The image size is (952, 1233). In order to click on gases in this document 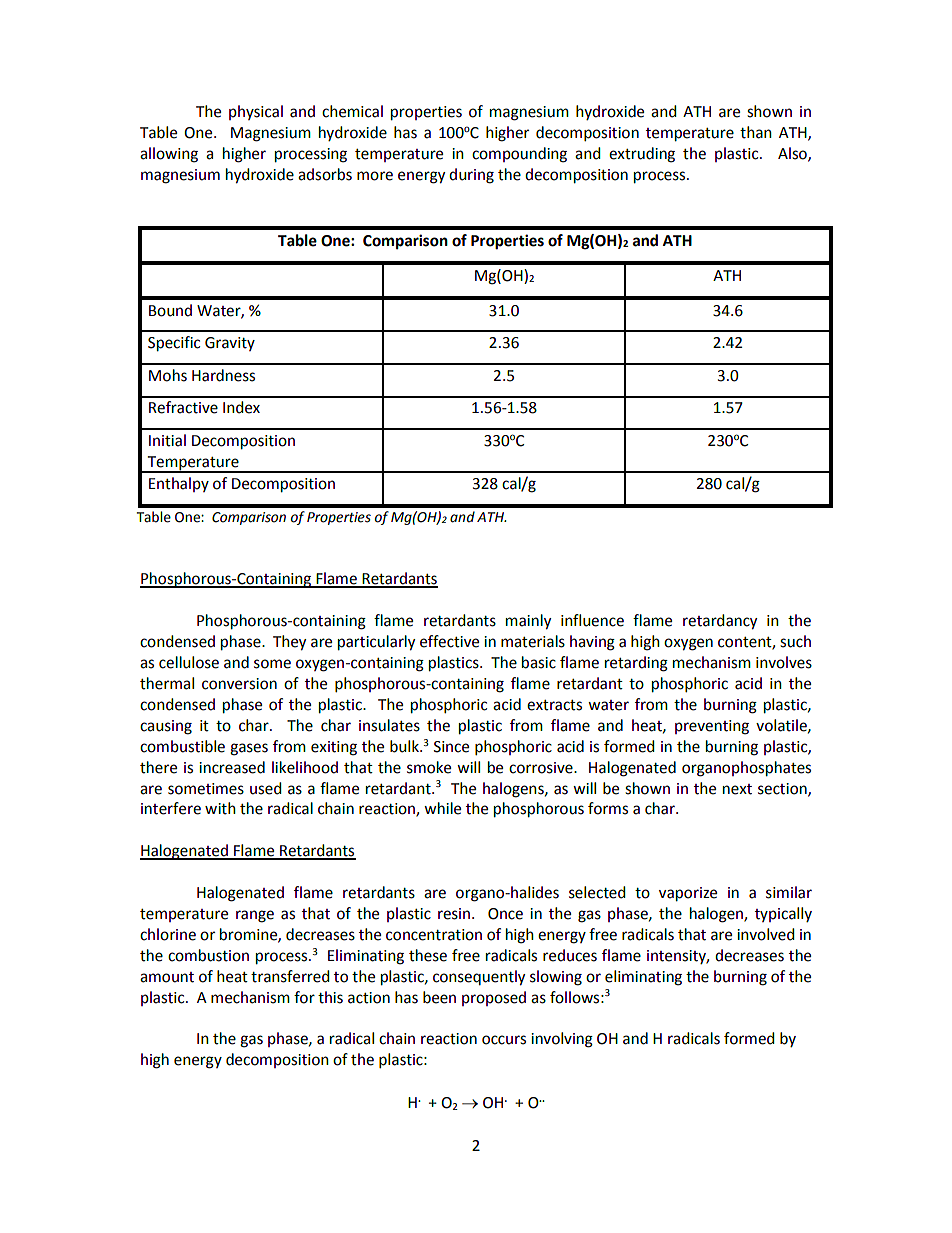, I will do `click(249, 749)`.
